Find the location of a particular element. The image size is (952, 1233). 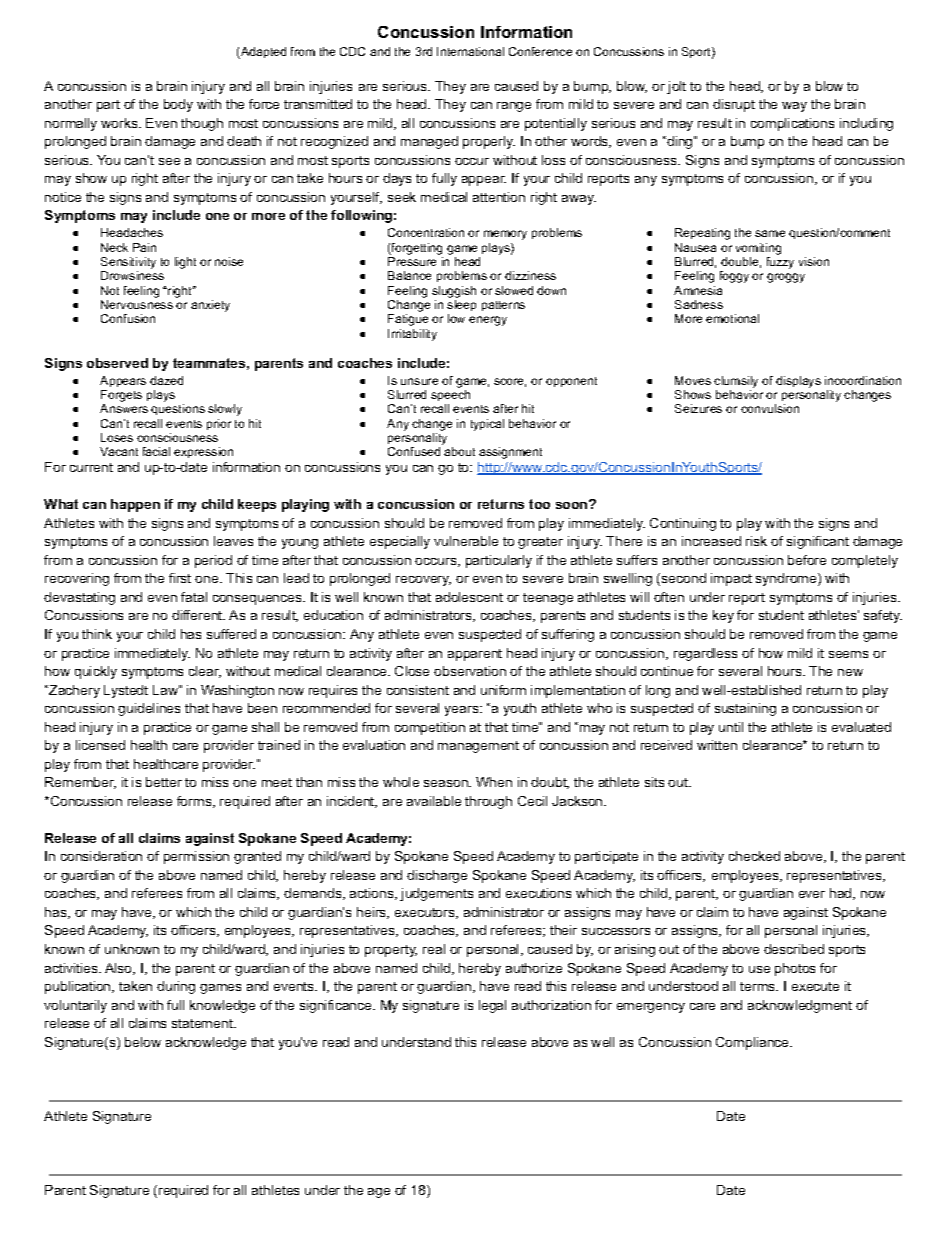

When is located at coordinates (494, 782).
